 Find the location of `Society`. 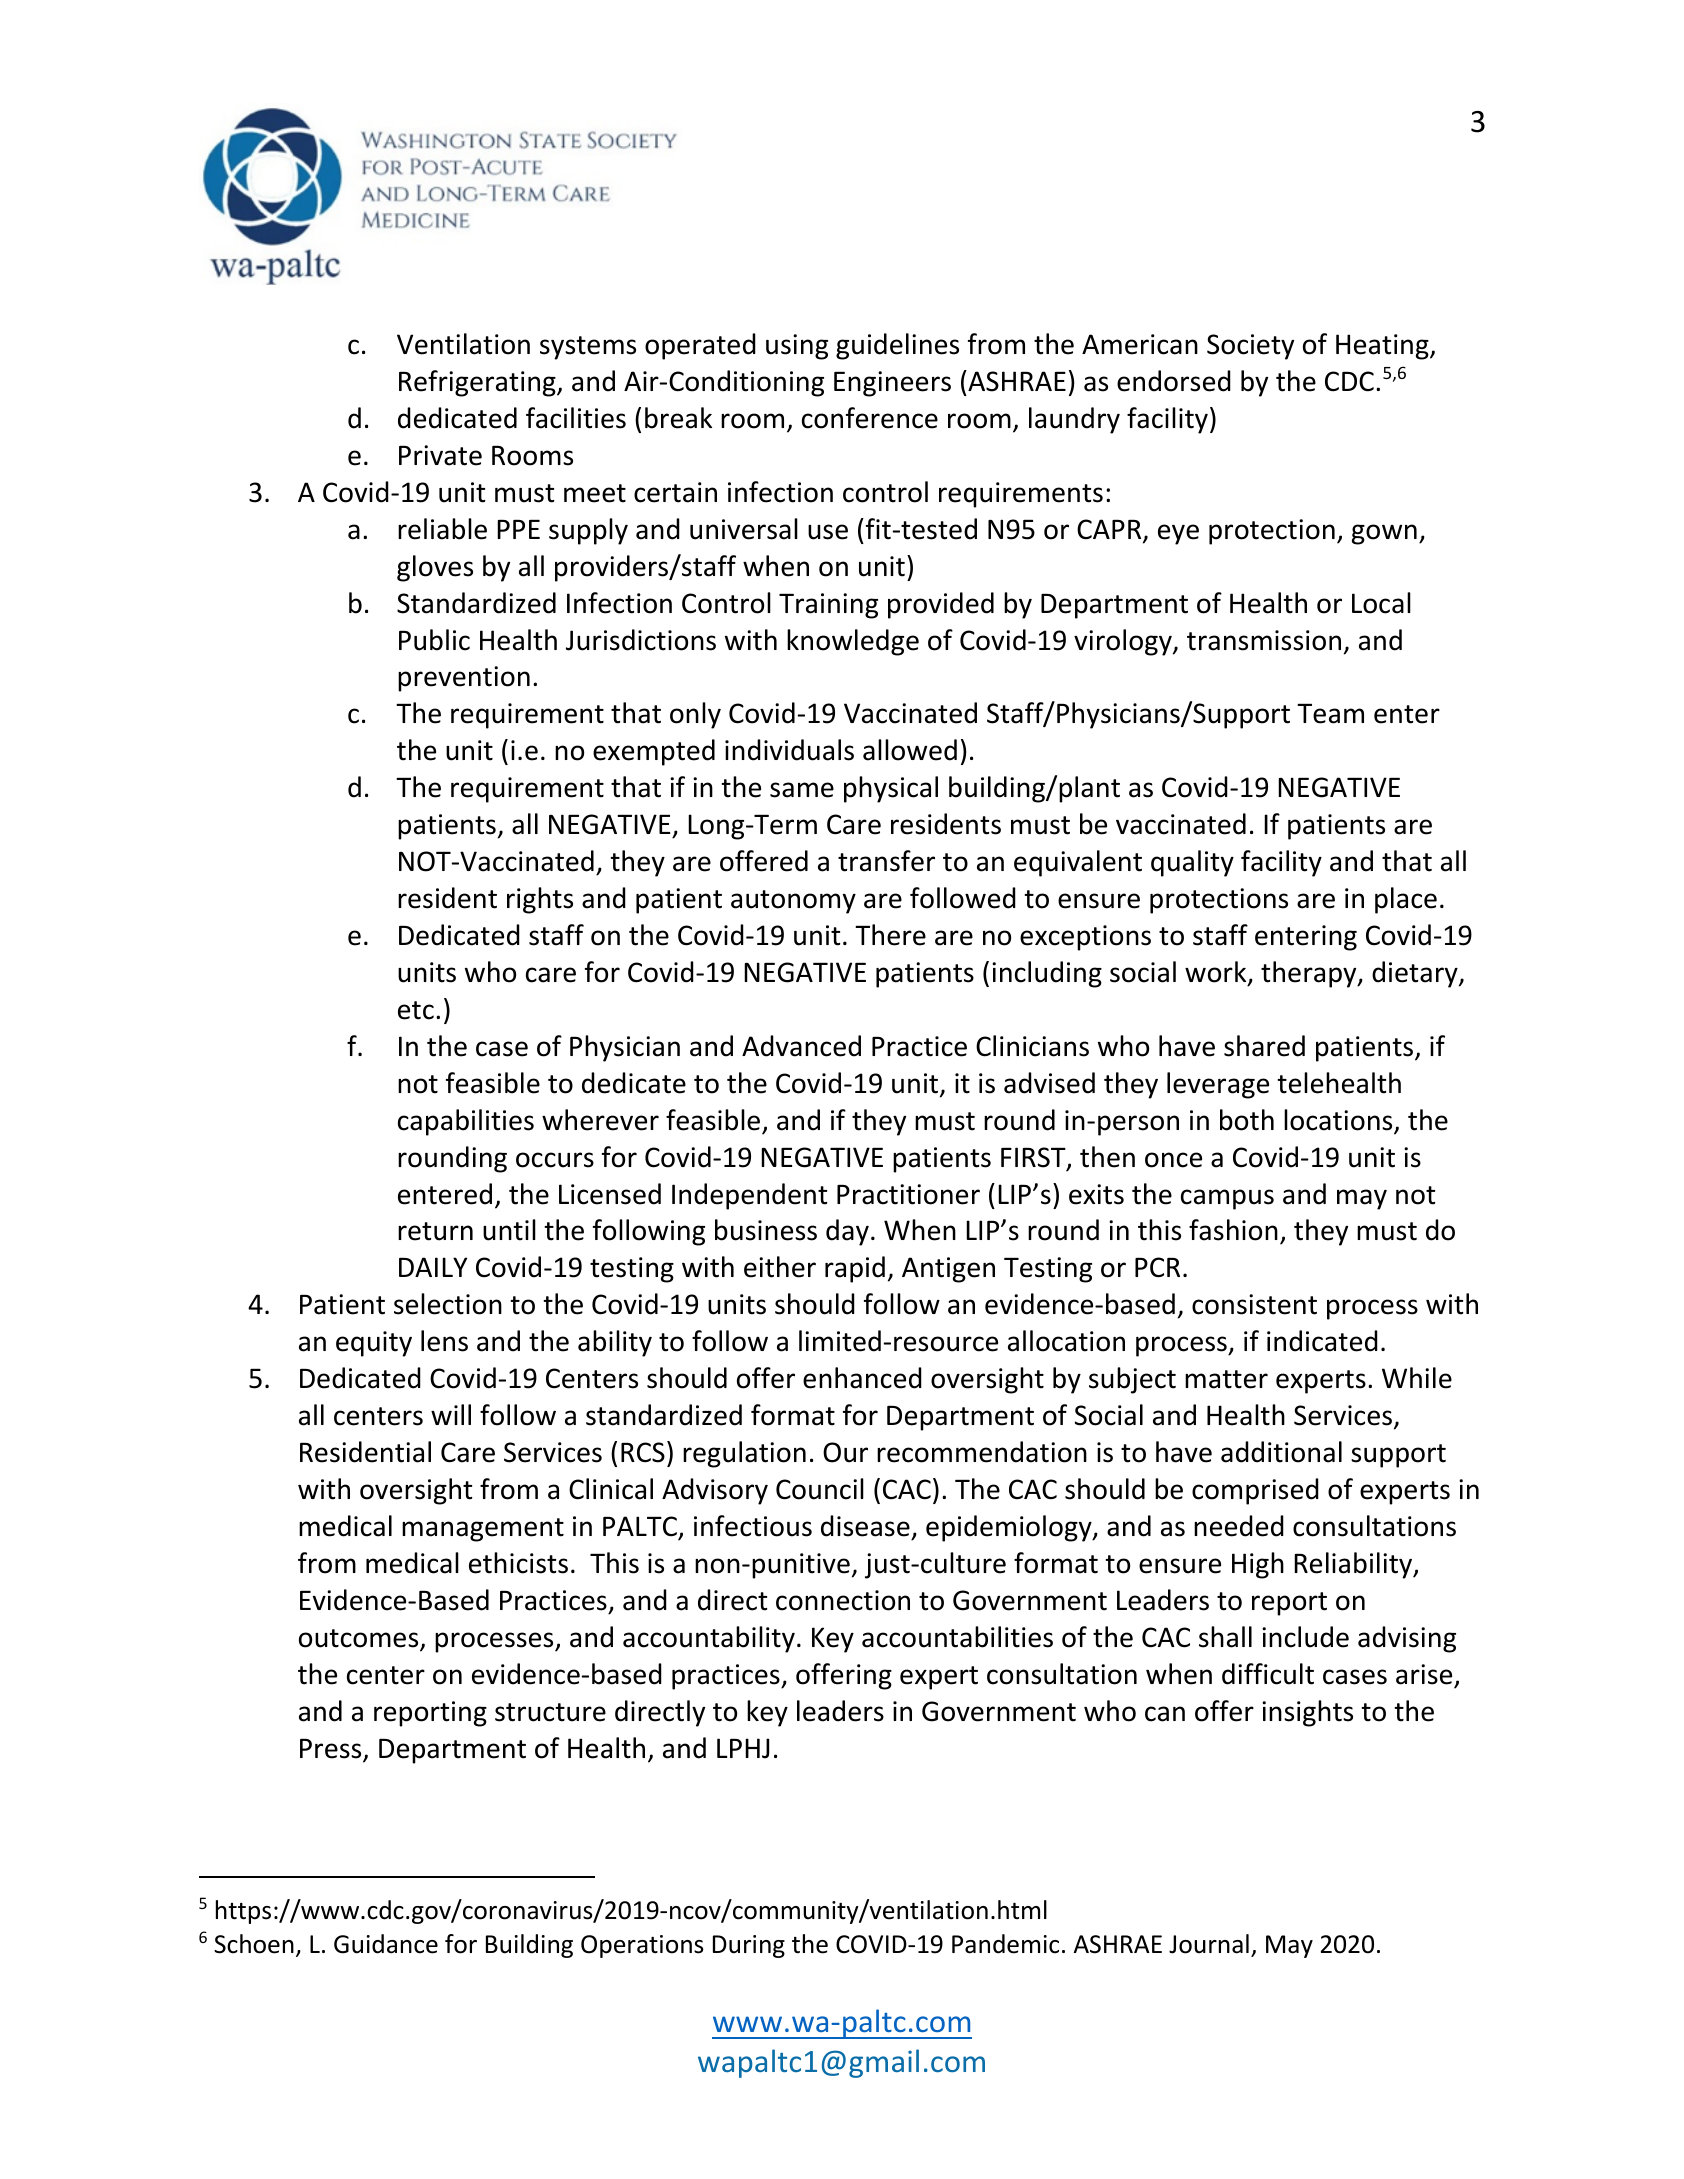

Society is located at coordinates (1250, 347).
